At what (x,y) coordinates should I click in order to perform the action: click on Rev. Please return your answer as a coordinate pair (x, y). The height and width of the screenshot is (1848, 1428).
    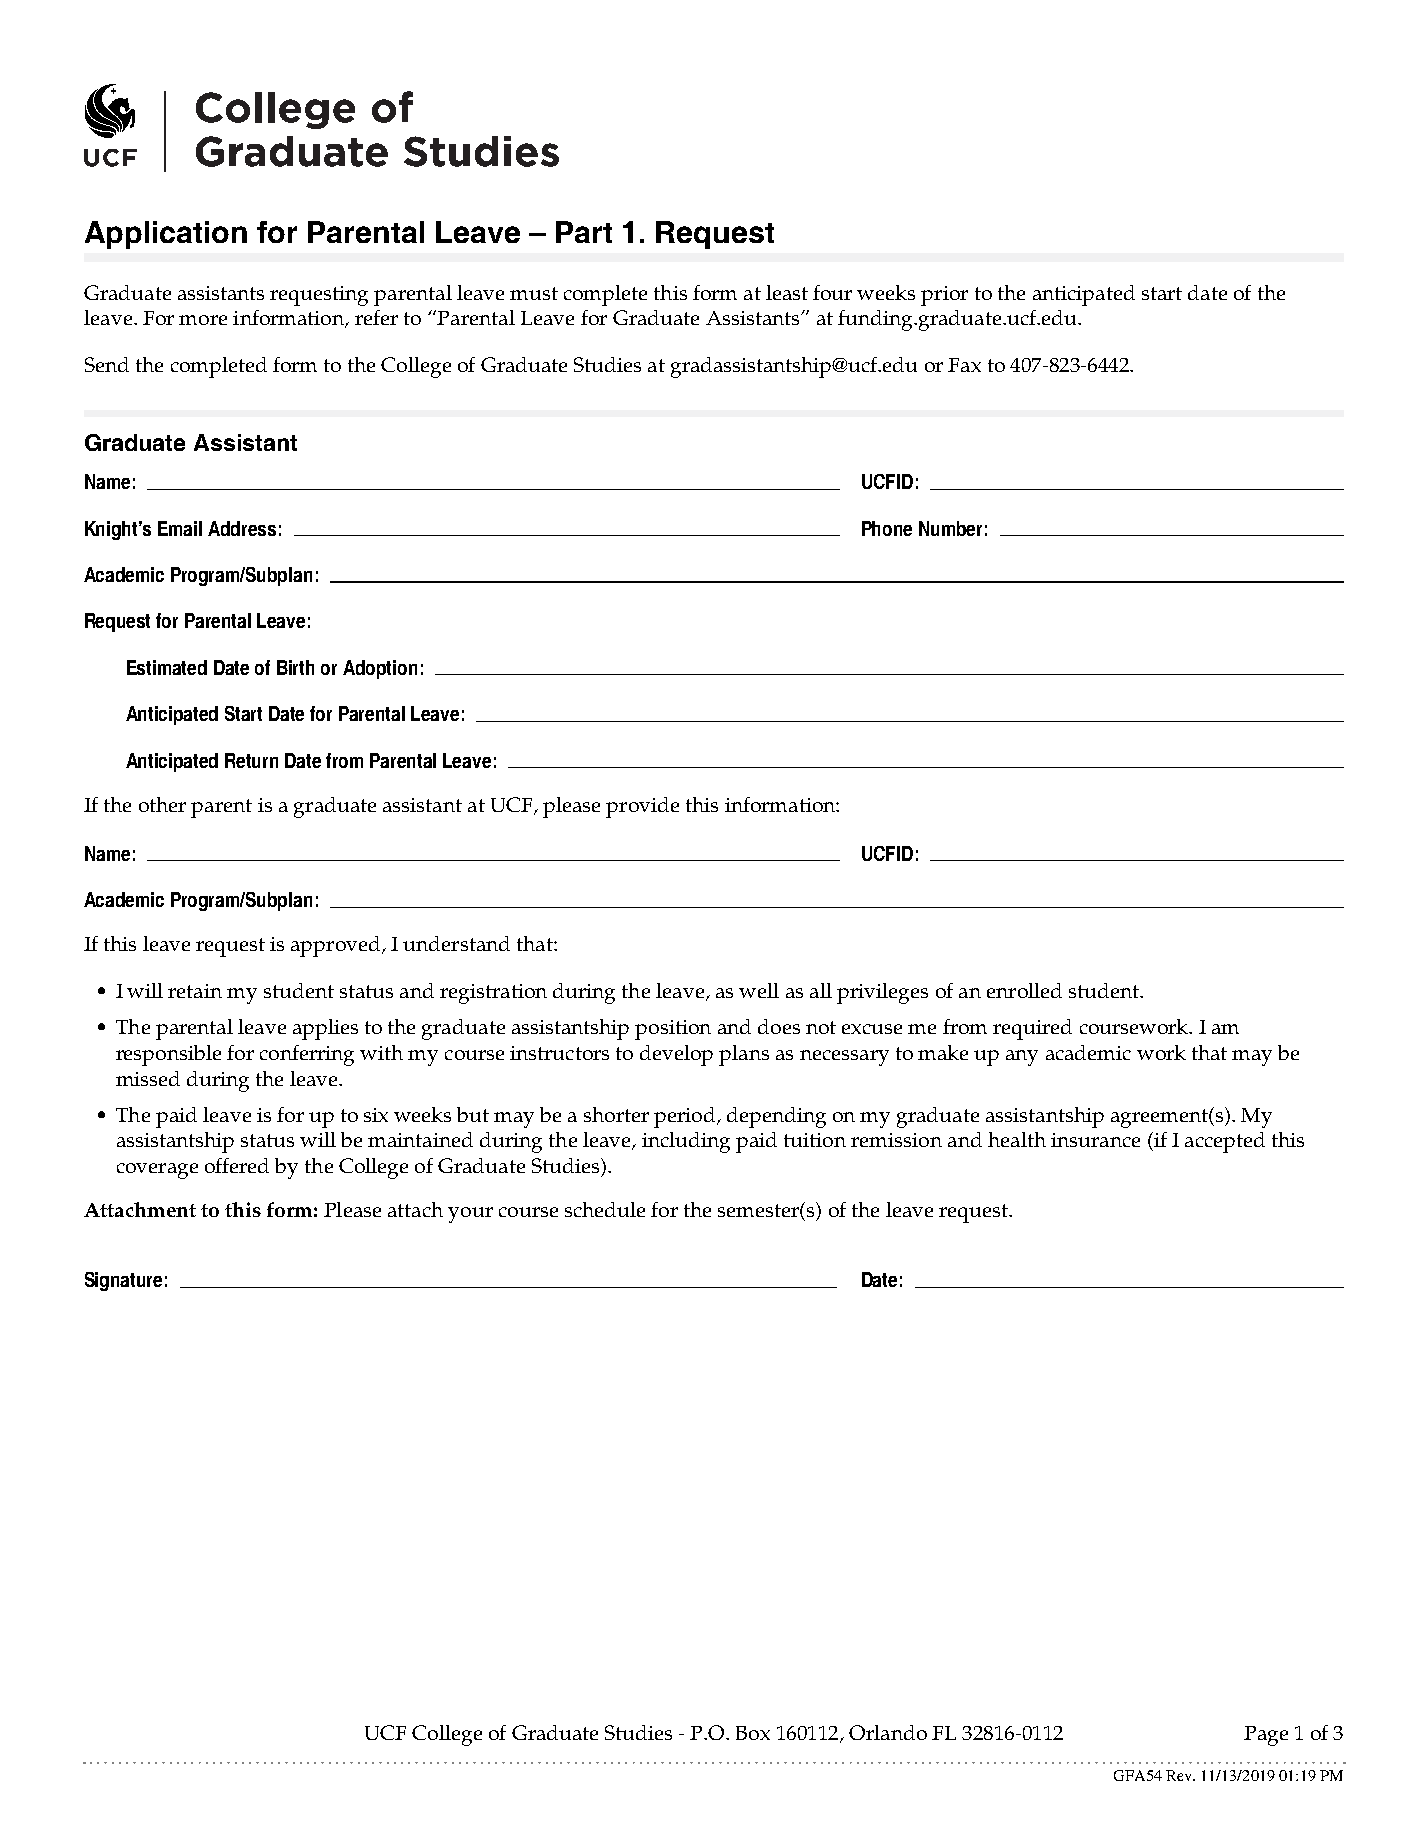
    Looking at the image, I should click on (1180, 1775).
